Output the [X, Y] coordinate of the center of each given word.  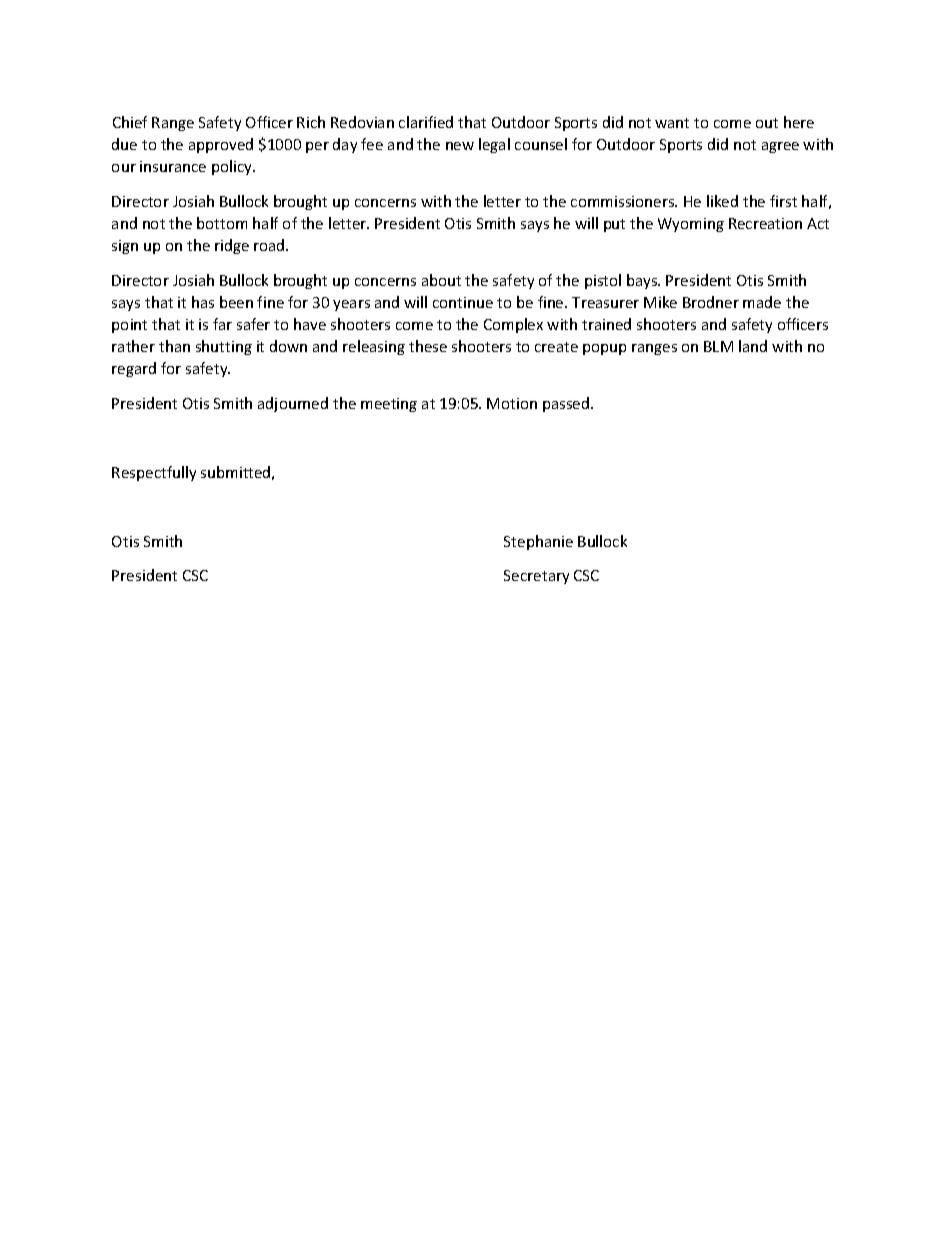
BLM [718, 346]
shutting [224, 347]
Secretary [536, 577]
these [428, 346]
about [441, 280]
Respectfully [154, 473]
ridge [232, 246]
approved [221, 145]
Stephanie [538, 542]
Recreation [765, 223]
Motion [512, 403]
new [460, 146]
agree [780, 147]
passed [567, 404]
